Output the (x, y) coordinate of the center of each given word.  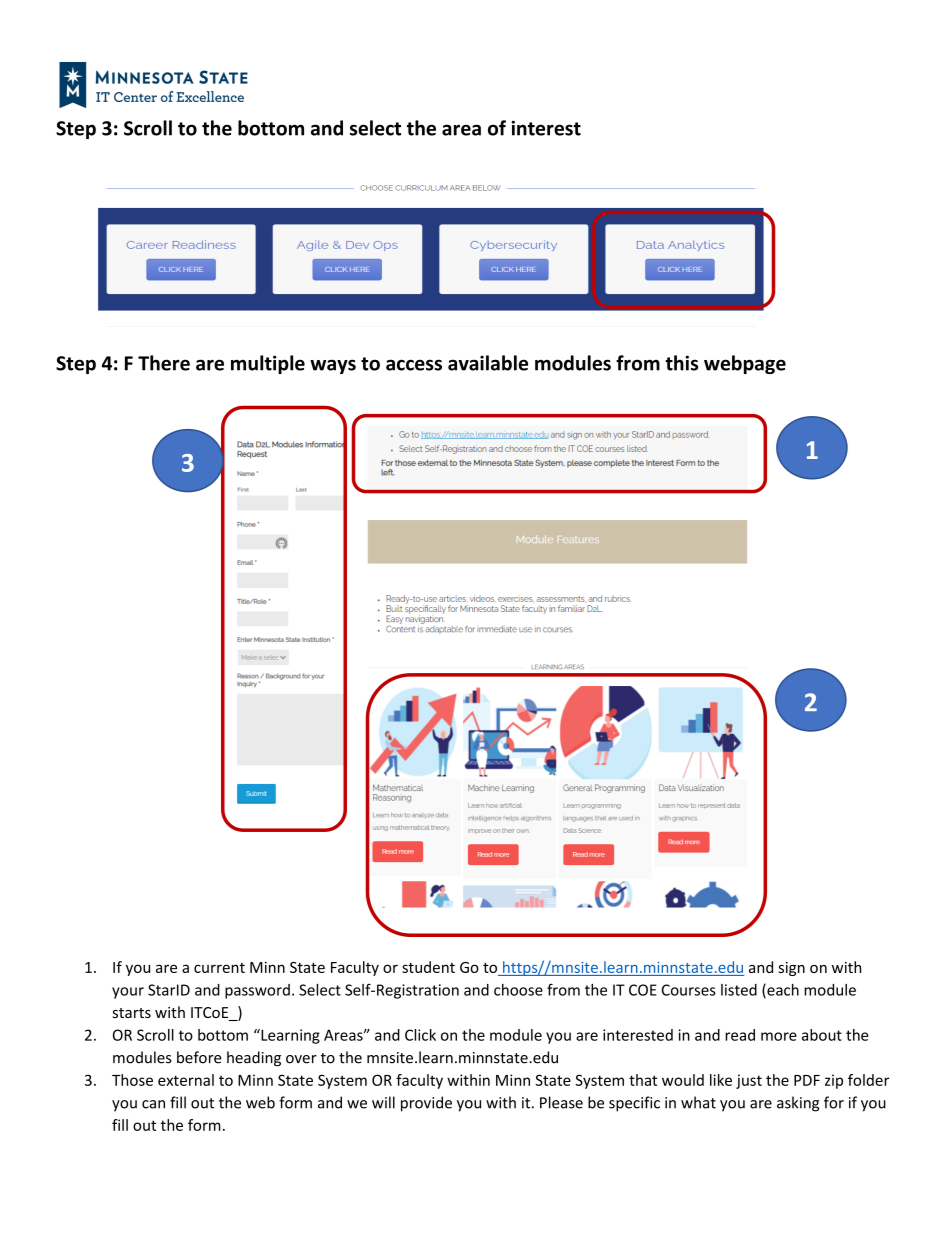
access (414, 365)
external (186, 1080)
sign (792, 969)
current (219, 968)
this (681, 363)
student (428, 967)
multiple (268, 364)
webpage (745, 364)
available (488, 363)
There (164, 363)
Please (561, 1102)
